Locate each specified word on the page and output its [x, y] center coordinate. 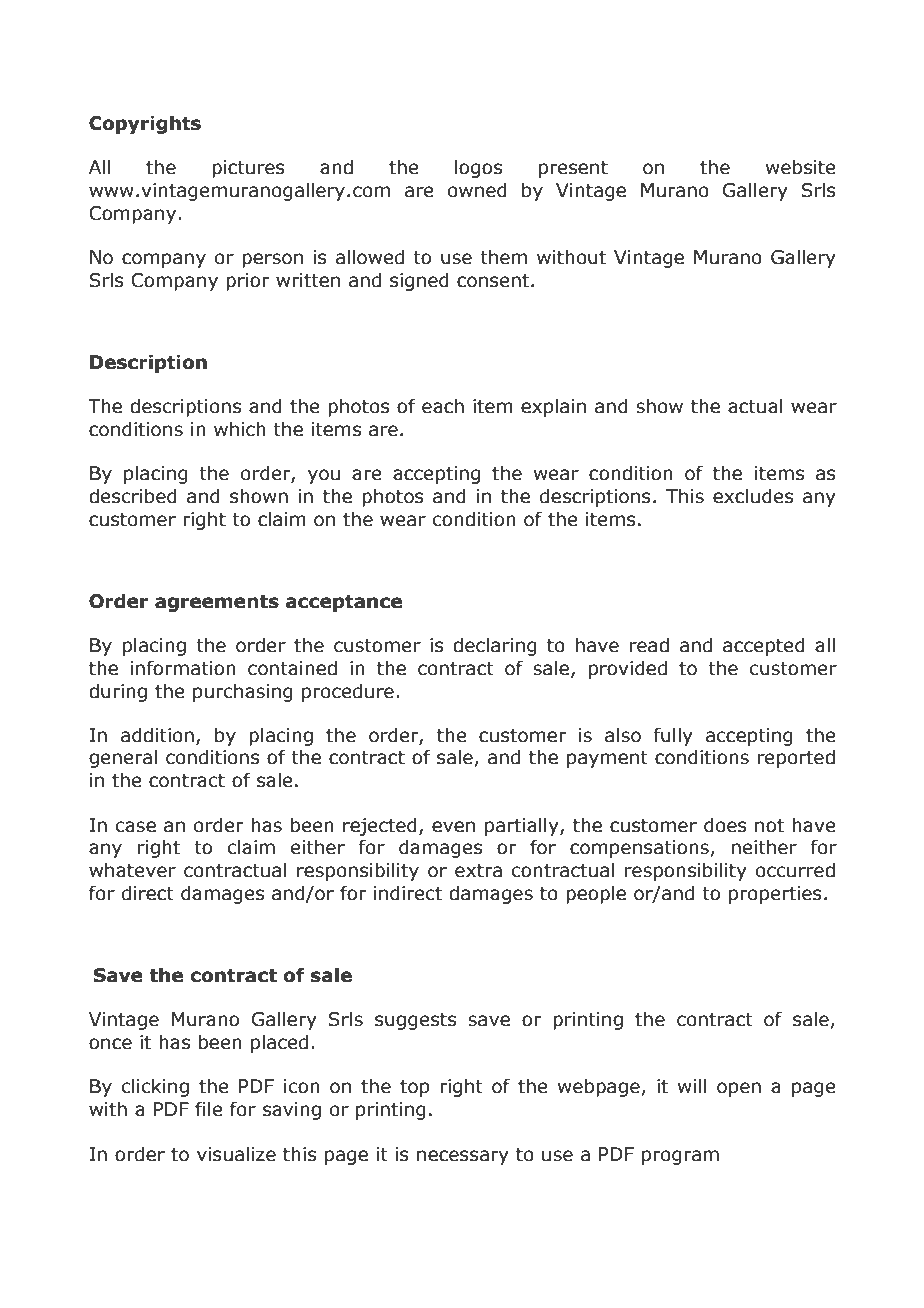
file [209, 1109]
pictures [248, 169]
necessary [463, 1157]
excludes [753, 496]
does [725, 825]
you [324, 476]
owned [477, 190]
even [453, 827]
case [136, 827]
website [801, 167]
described [133, 496]
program [680, 1157]
